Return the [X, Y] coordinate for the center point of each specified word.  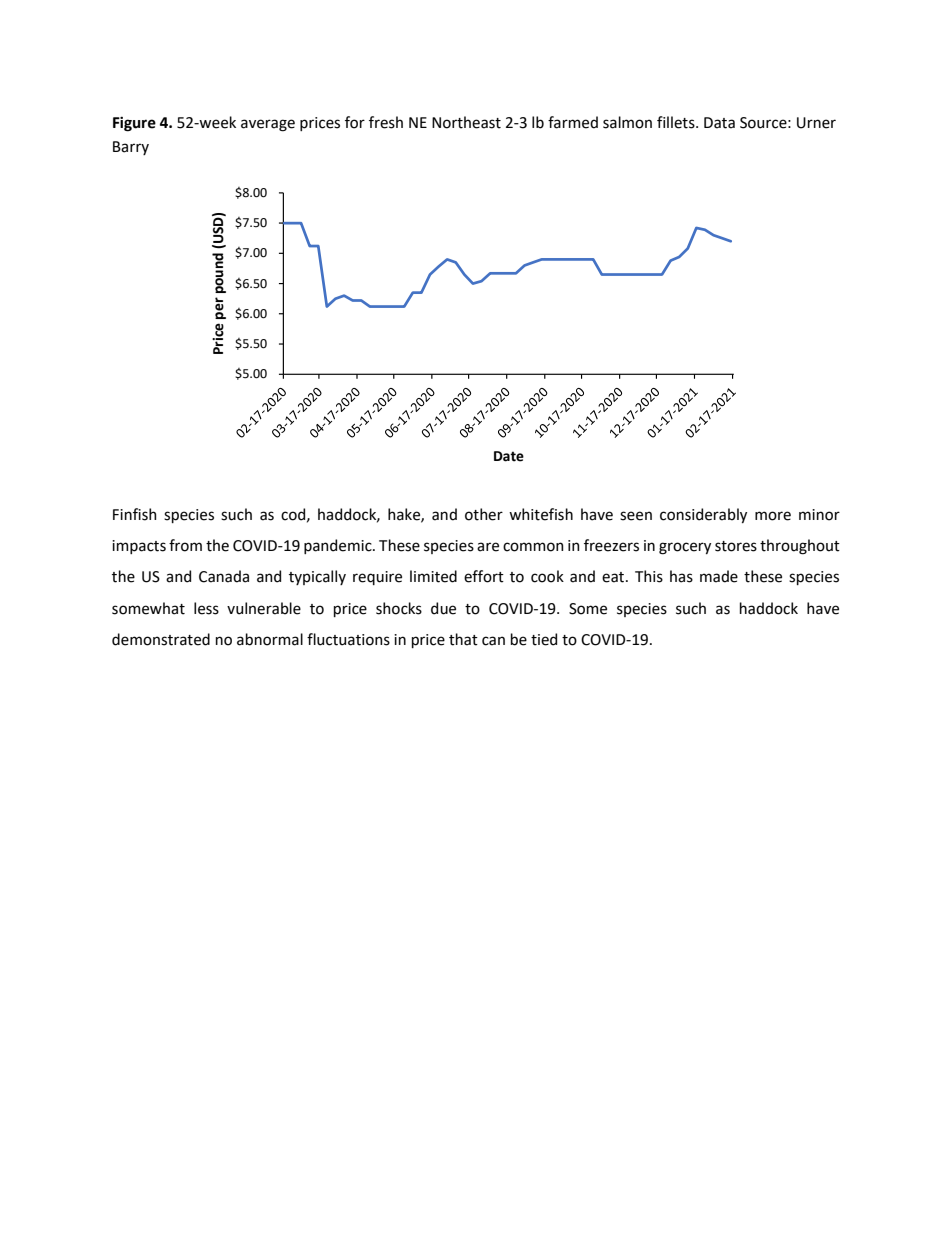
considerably [703, 515]
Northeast [466, 122]
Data [719, 123]
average [268, 125]
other [484, 514]
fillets [677, 122]
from [185, 545]
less [206, 608]
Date [509, 456]
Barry [131, 148]
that [463, 639]
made [719, 576]
